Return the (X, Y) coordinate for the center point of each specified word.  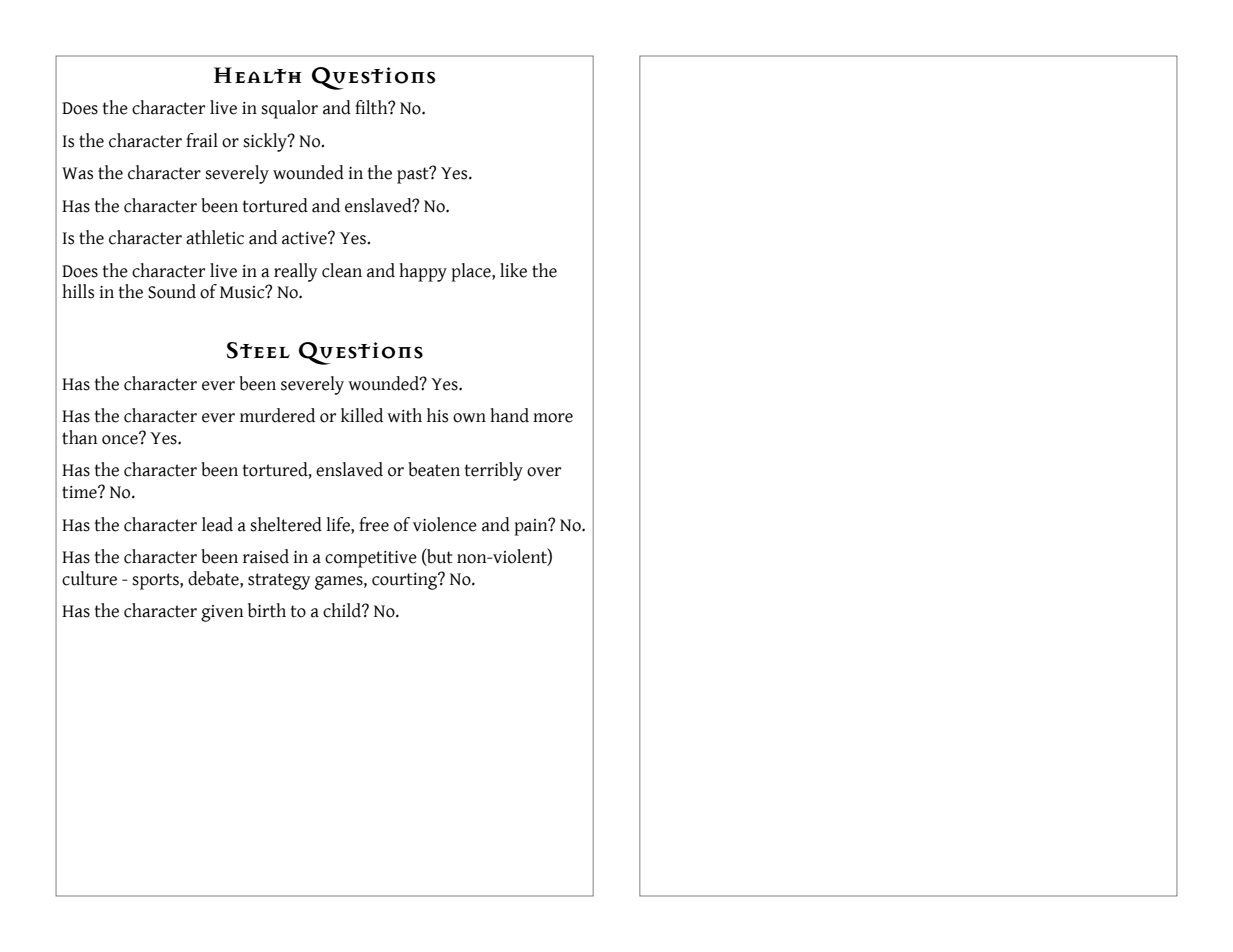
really (295, 272)
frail (202, 140)
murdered (277, 415)
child (343, 610)
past (414, 175)
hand (509, 415)
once (121, 439)
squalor (289, 109)
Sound (172, 291)
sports (156, 581)
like (513, 270)
